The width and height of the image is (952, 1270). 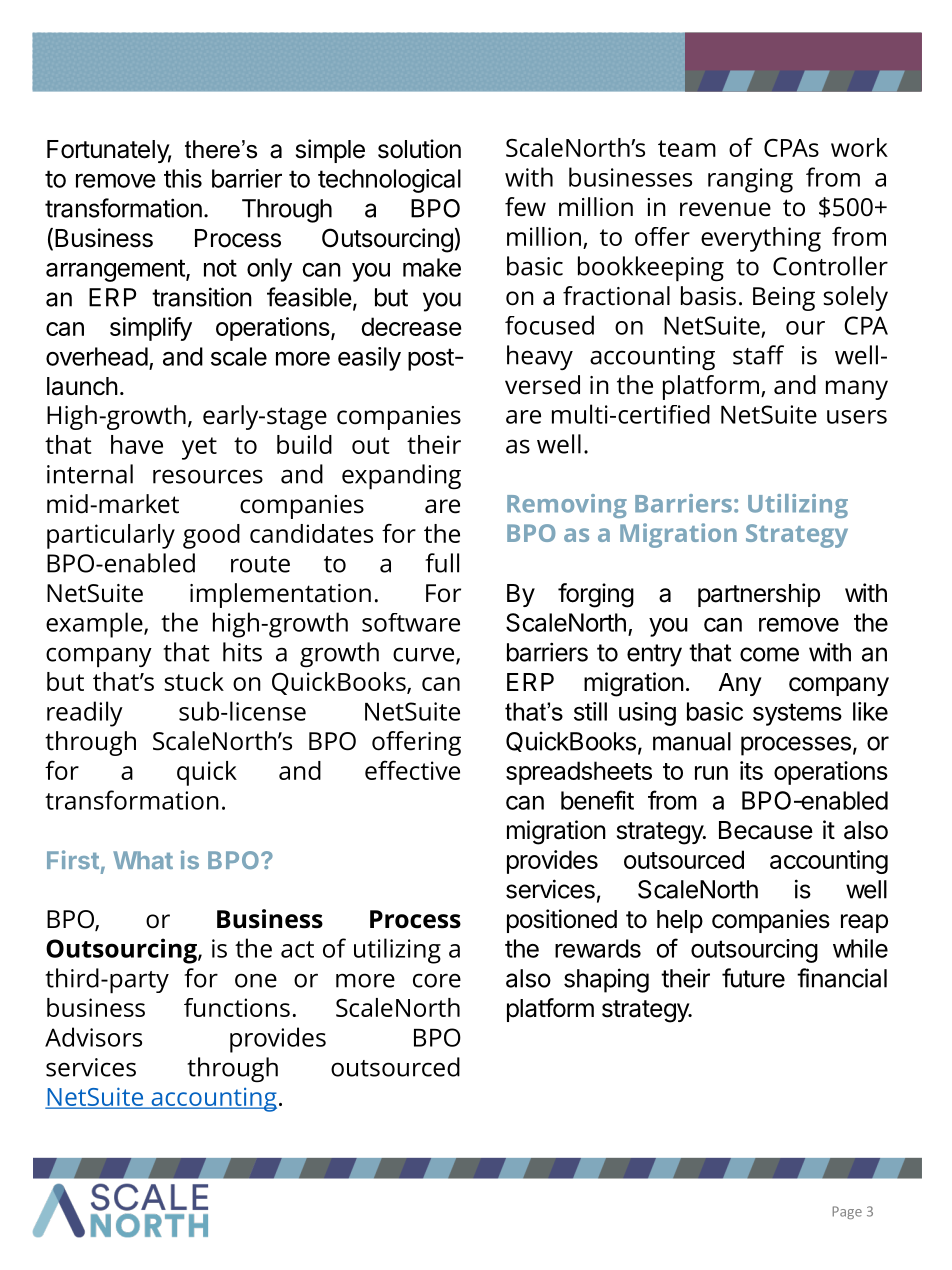 What do you see at coordinates (442, 563) in the image?
I see `full` at bounding box center [442, 563].
